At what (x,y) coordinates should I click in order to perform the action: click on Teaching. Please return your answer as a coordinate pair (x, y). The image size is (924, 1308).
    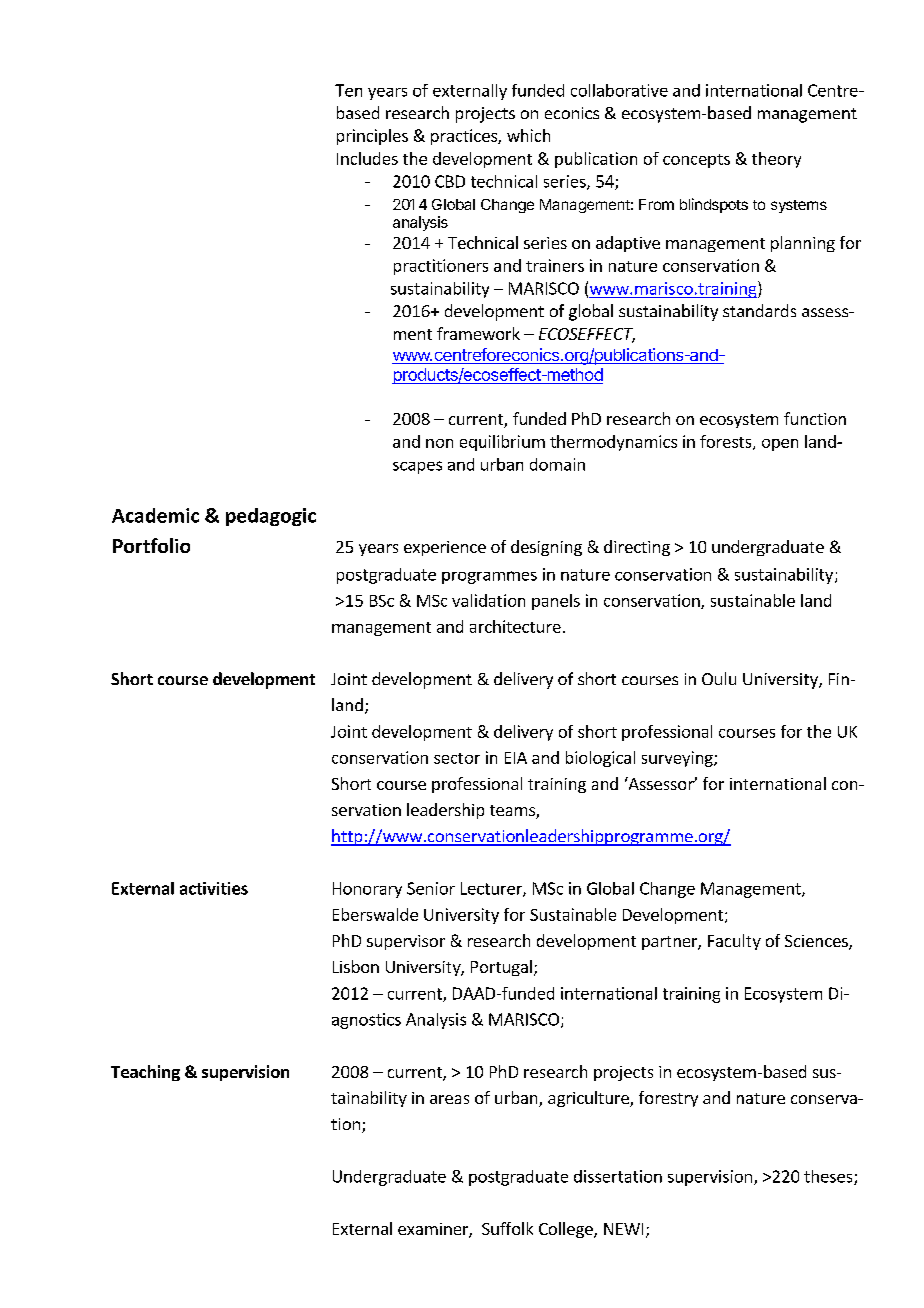
    Looking at the image, I should click on (145, 1073).
